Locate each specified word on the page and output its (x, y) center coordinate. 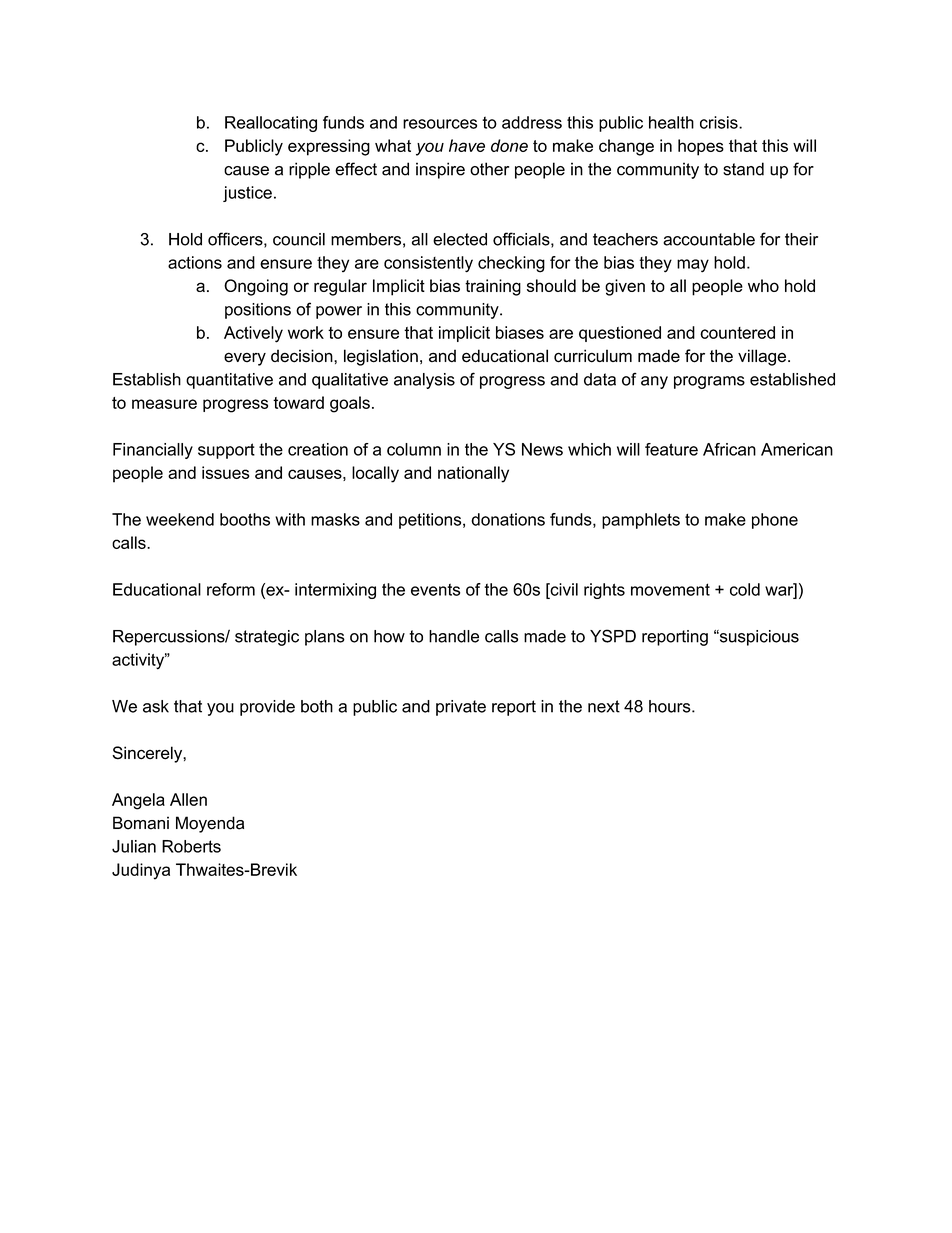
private (461, 708)
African (729, 449)
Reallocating (271, 124)
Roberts (191, 846)
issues (226, 472)
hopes (701, 147)
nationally (473, 474)
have (467, 145)
